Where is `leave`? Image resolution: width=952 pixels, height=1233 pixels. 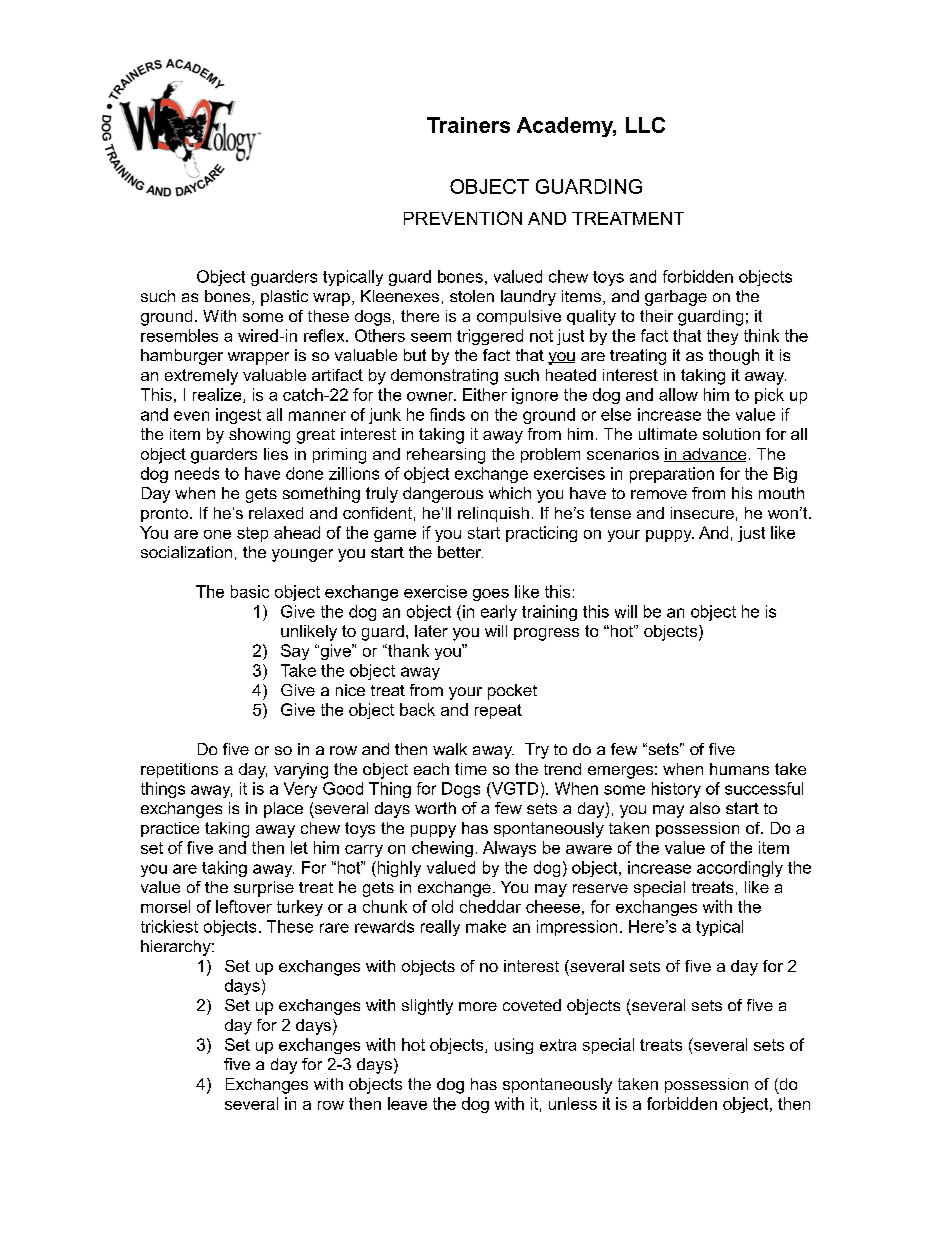
leave is located at coordinates (407, 1103).
